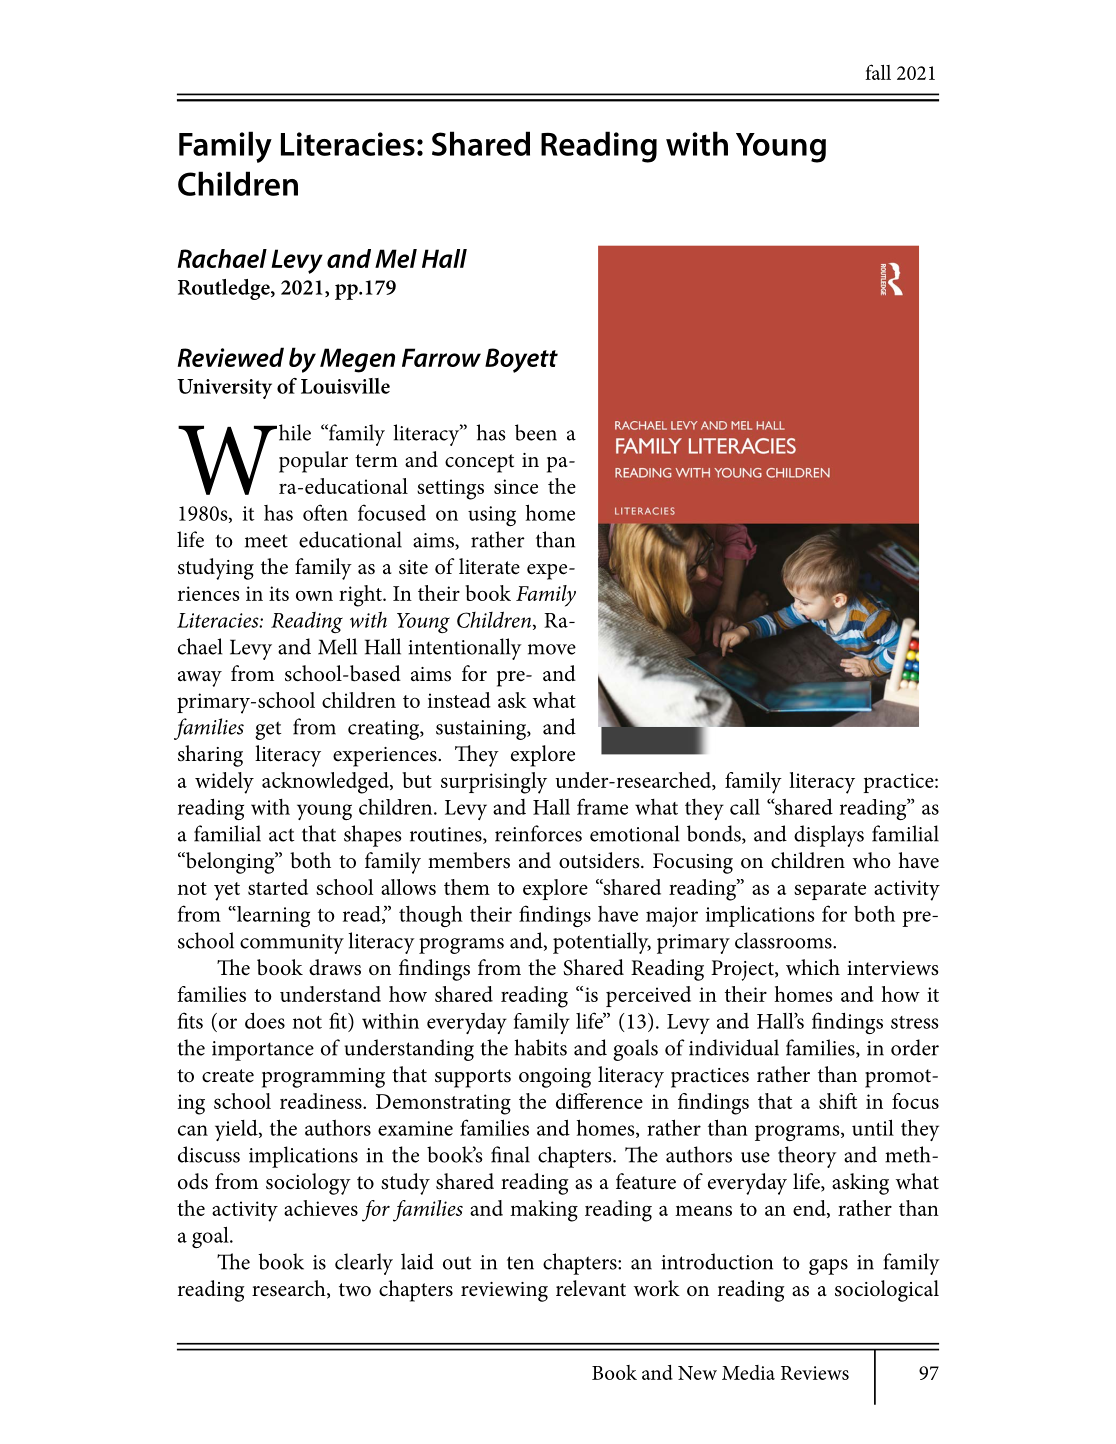 The height and width of the screenshot is (1444, 1116). Describe the element at coordinates (591, 1288) in the screenshot. I see `relevant` at that location.
